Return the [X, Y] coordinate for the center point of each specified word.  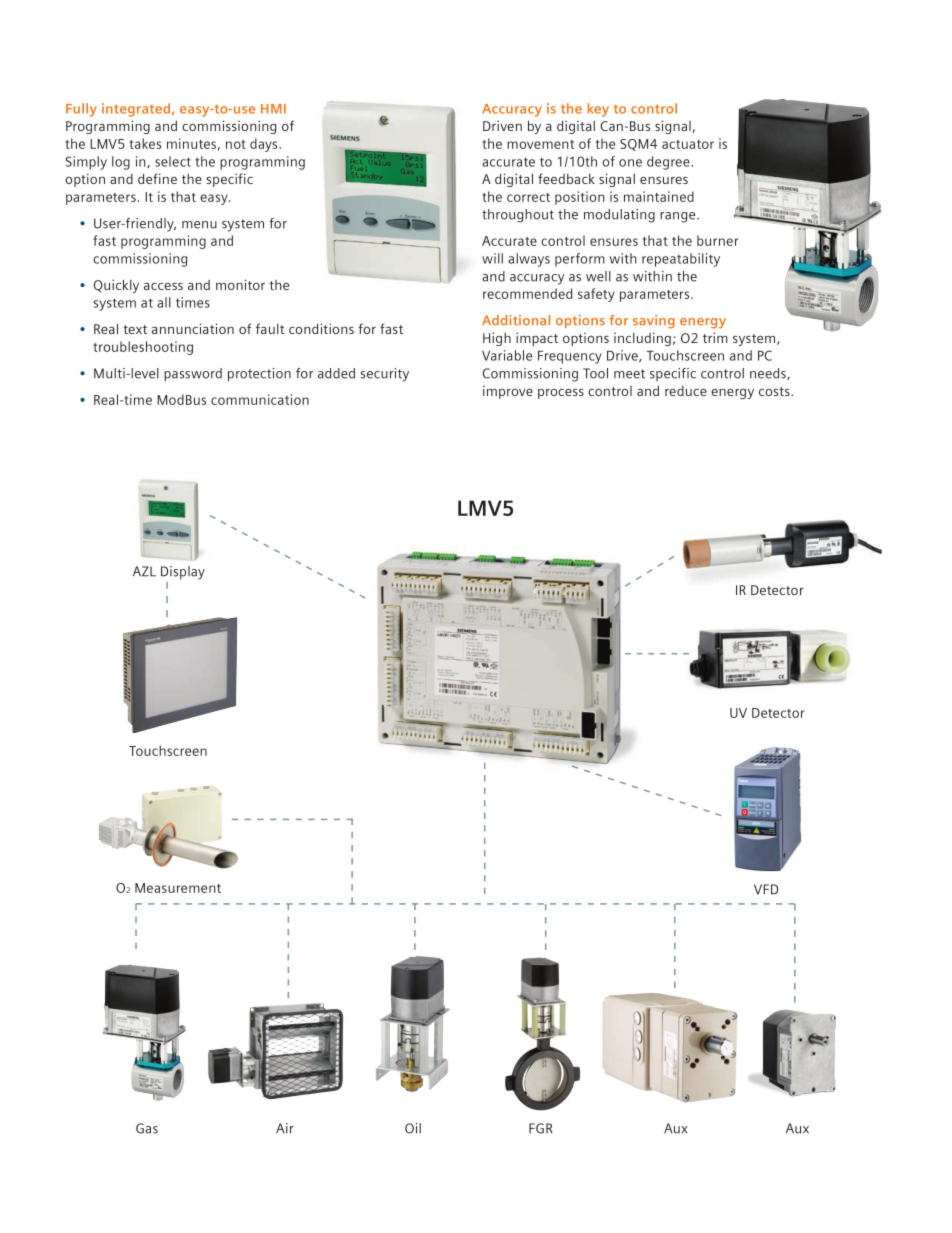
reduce [686, 391]
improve [508, 392]
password [193, 374]
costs [775, 391]
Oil [413, 1128]
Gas [147, 1128]
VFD [766, 889]
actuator [688, 144]
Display [183, 573]
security [385, 375]
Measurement [178, 888]
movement [540, 144]
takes [145, 143]
